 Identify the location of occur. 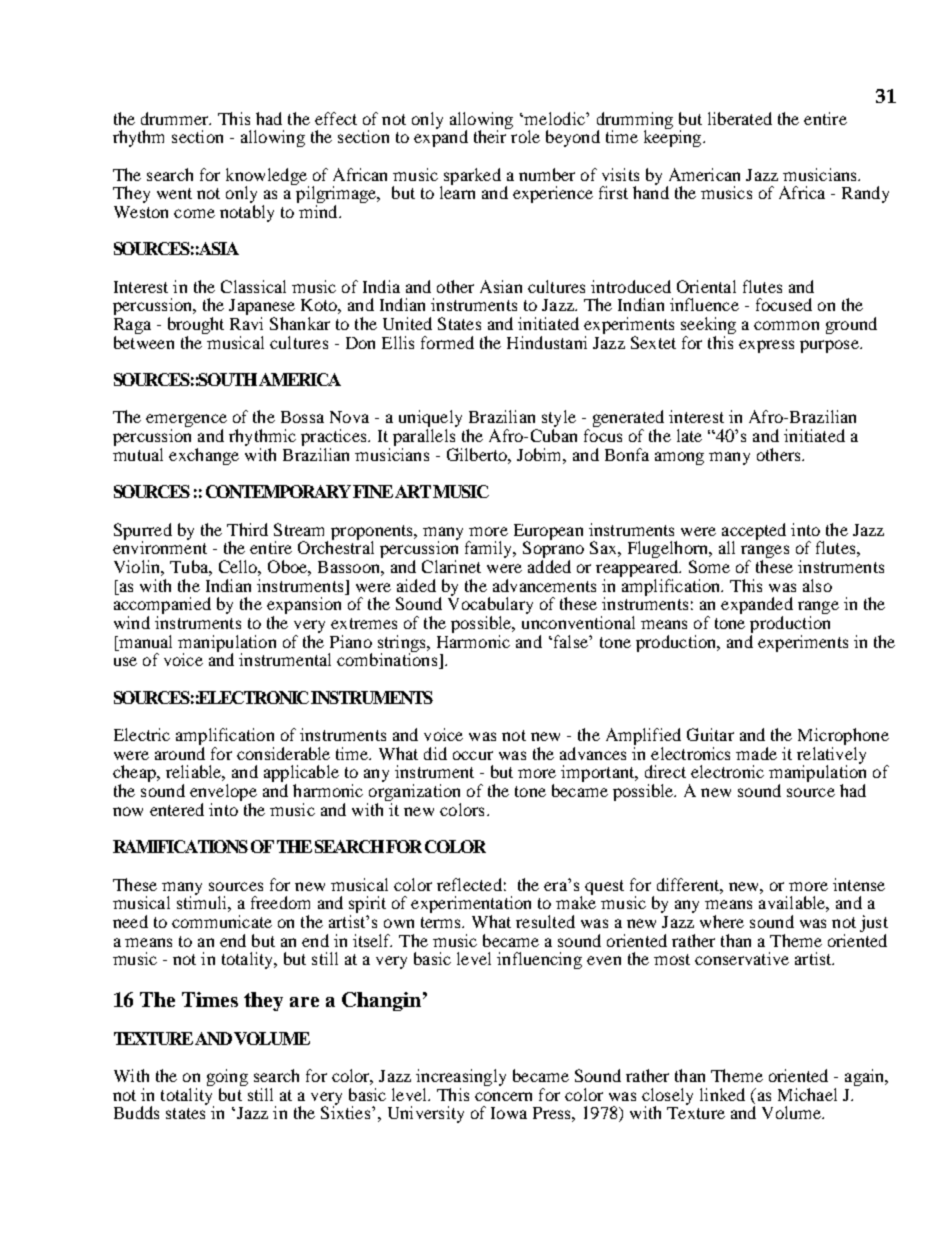
(473, 755).
